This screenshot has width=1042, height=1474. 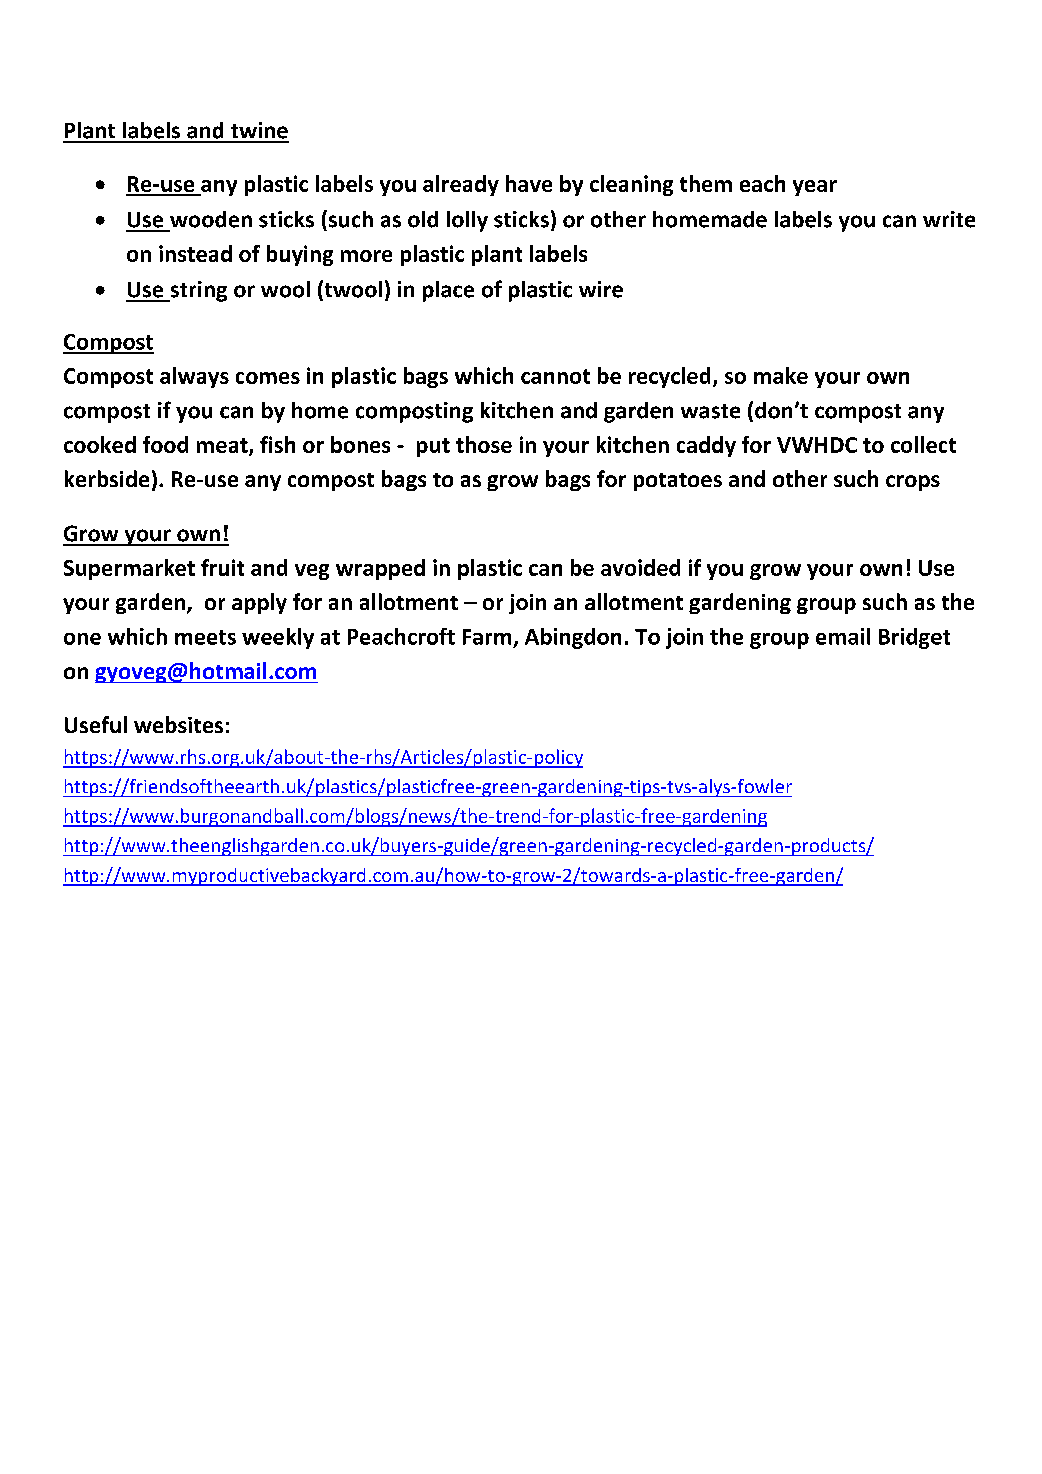 I want to click on cannot, so click(x=555, y=376).
